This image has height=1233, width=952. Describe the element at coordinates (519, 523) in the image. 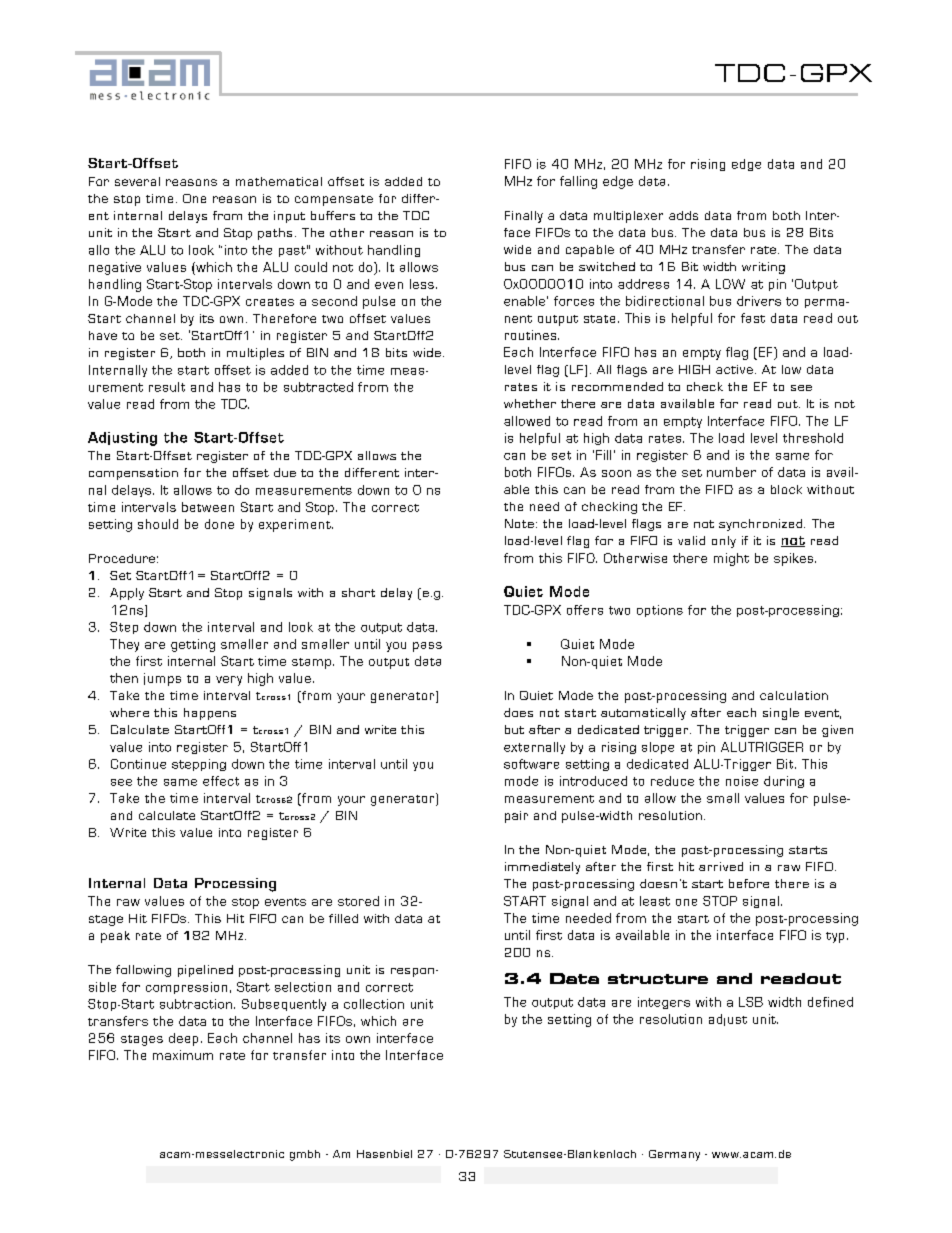

I see `Note` at that location.
